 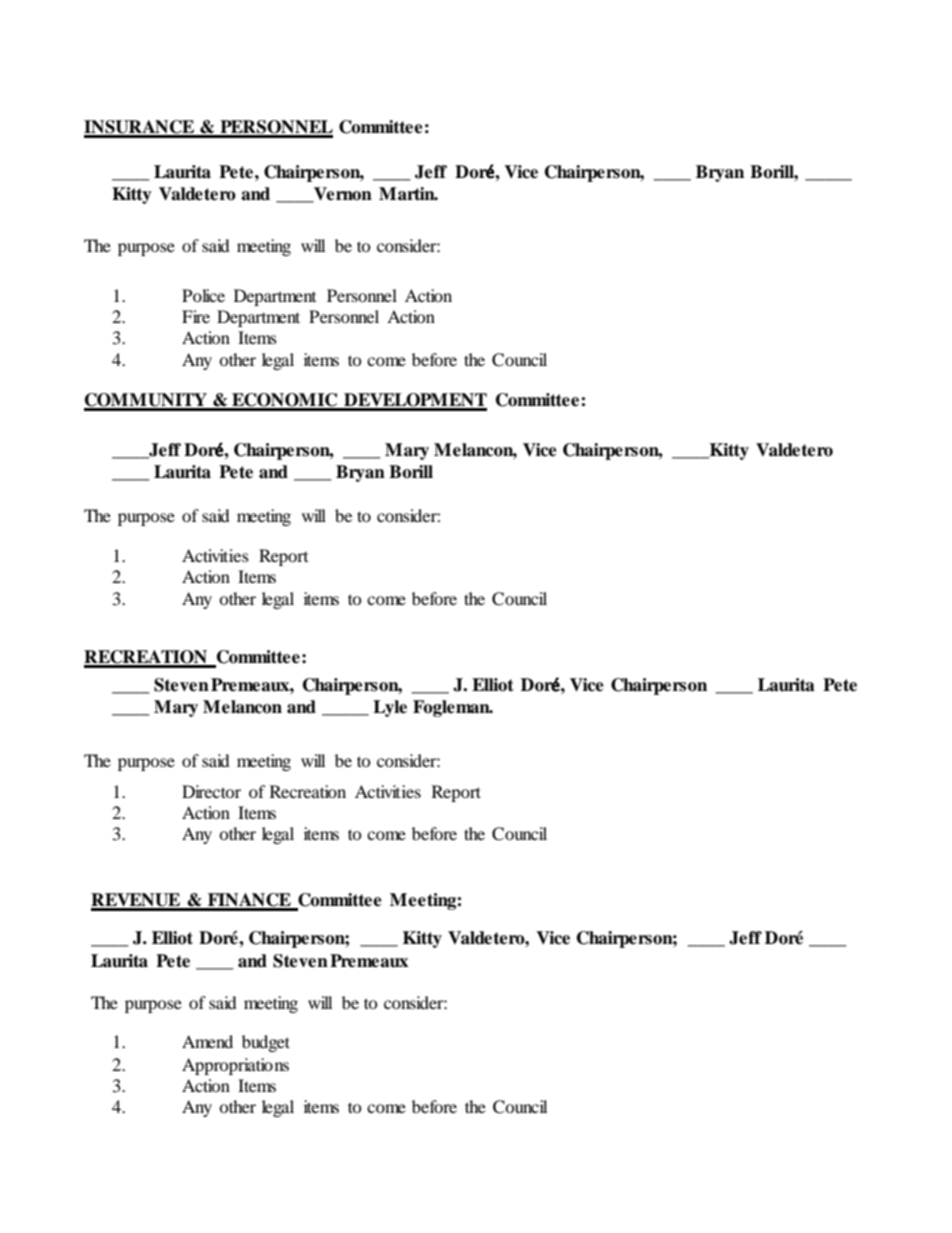 I want to click on Police, so click(x=203, y=295).
